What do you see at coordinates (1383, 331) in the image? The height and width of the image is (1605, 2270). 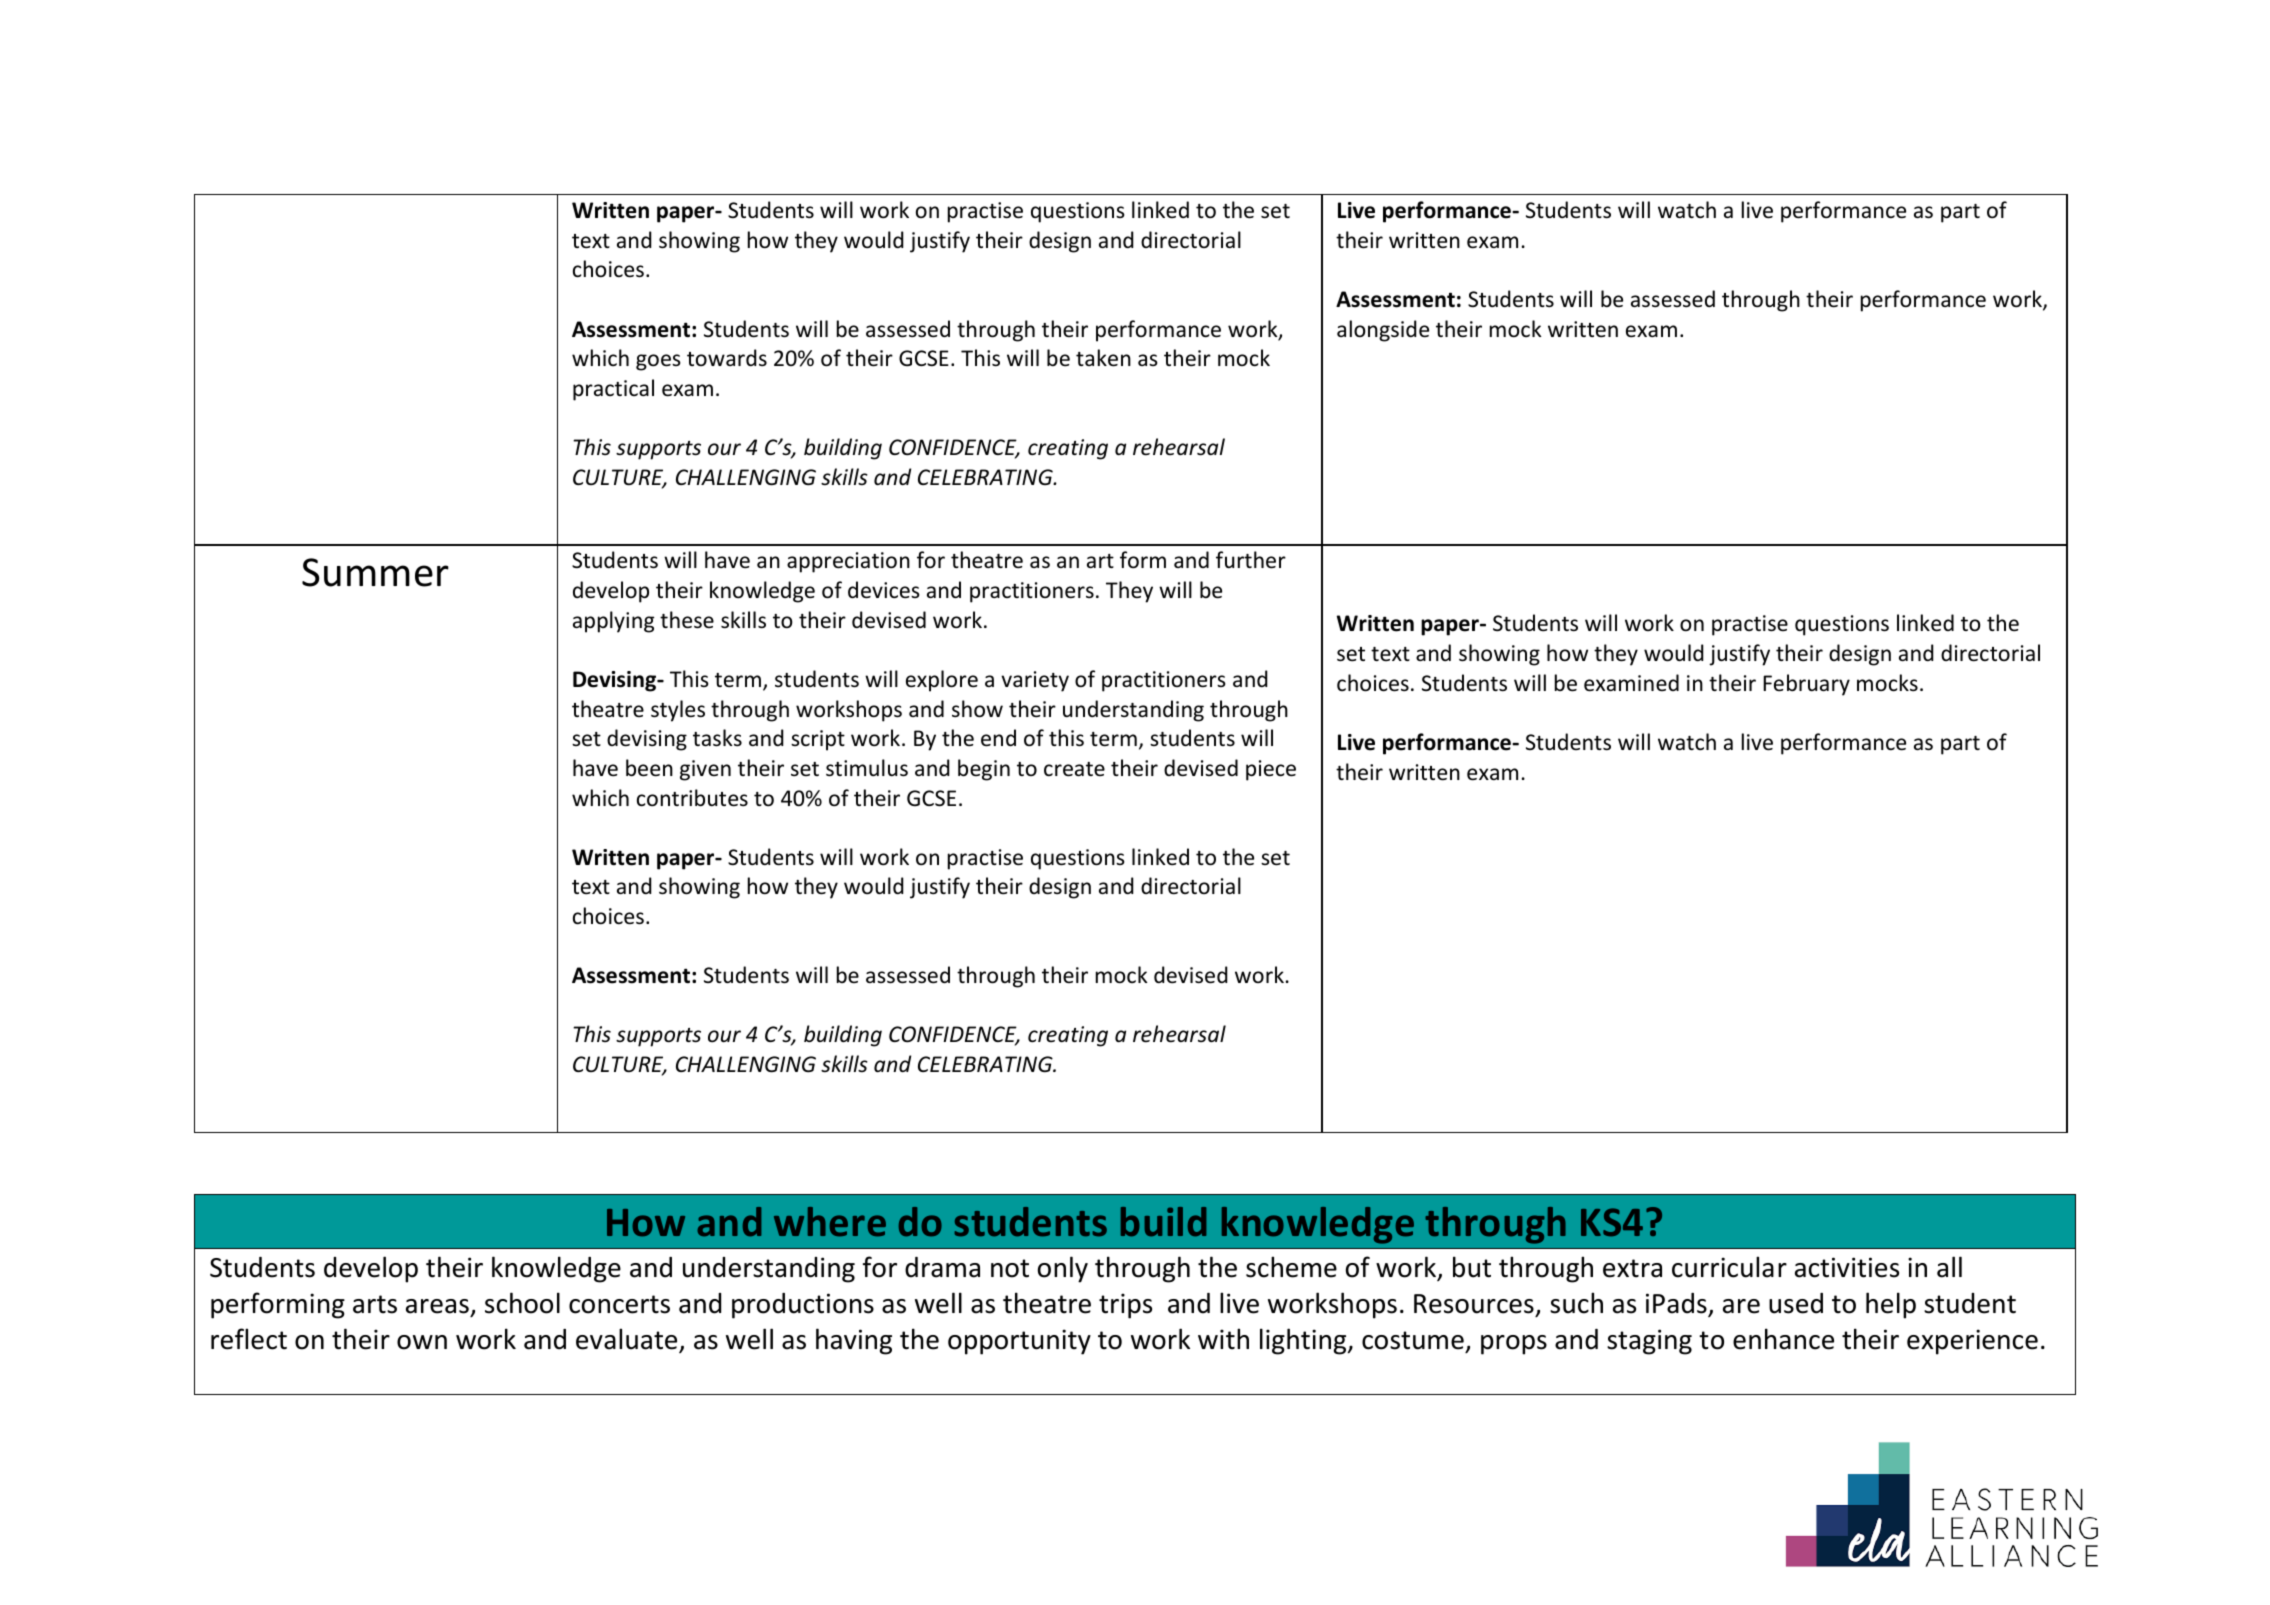 I see `alongside` at bounding box center [1383, 331].
